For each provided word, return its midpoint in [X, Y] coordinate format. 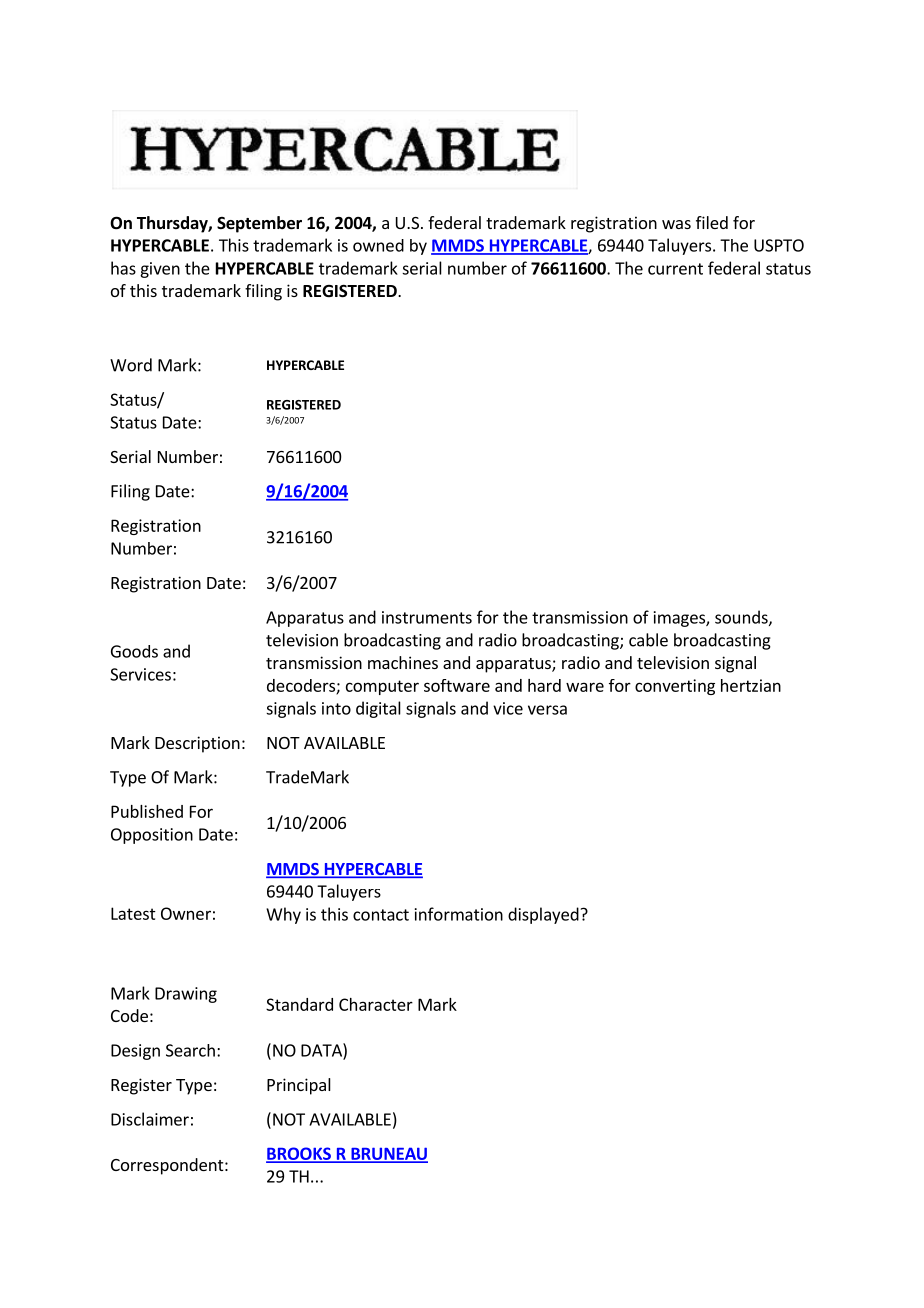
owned [378, 245]
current [675, 269]
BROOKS [299, 1154]
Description [197, 744]
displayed [543, 915]
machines [403, 662]
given [160, 270]
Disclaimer [150, 1119]
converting [675, 687]
